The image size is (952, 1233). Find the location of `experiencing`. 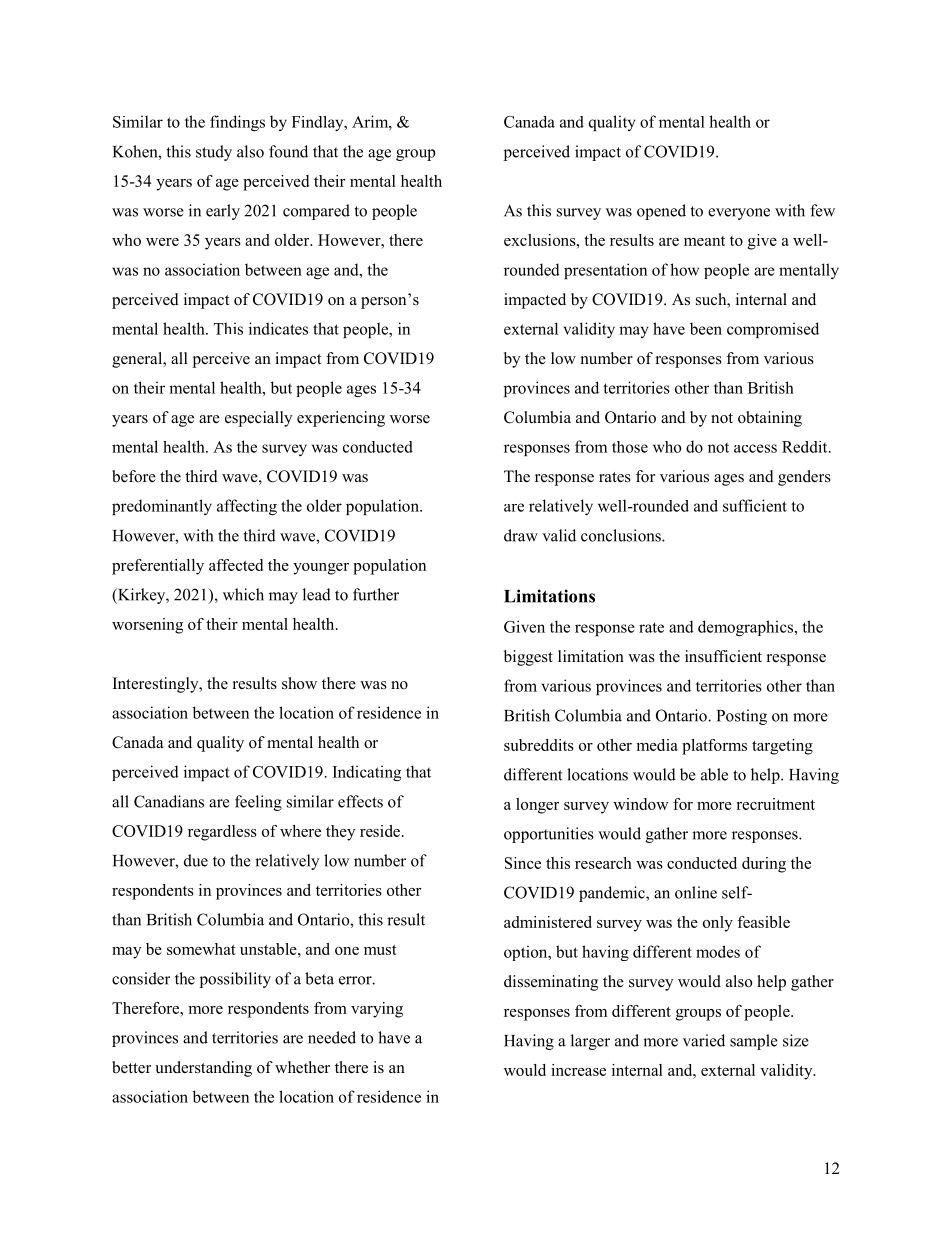

experiencing is located at coordinates (341, 419).
